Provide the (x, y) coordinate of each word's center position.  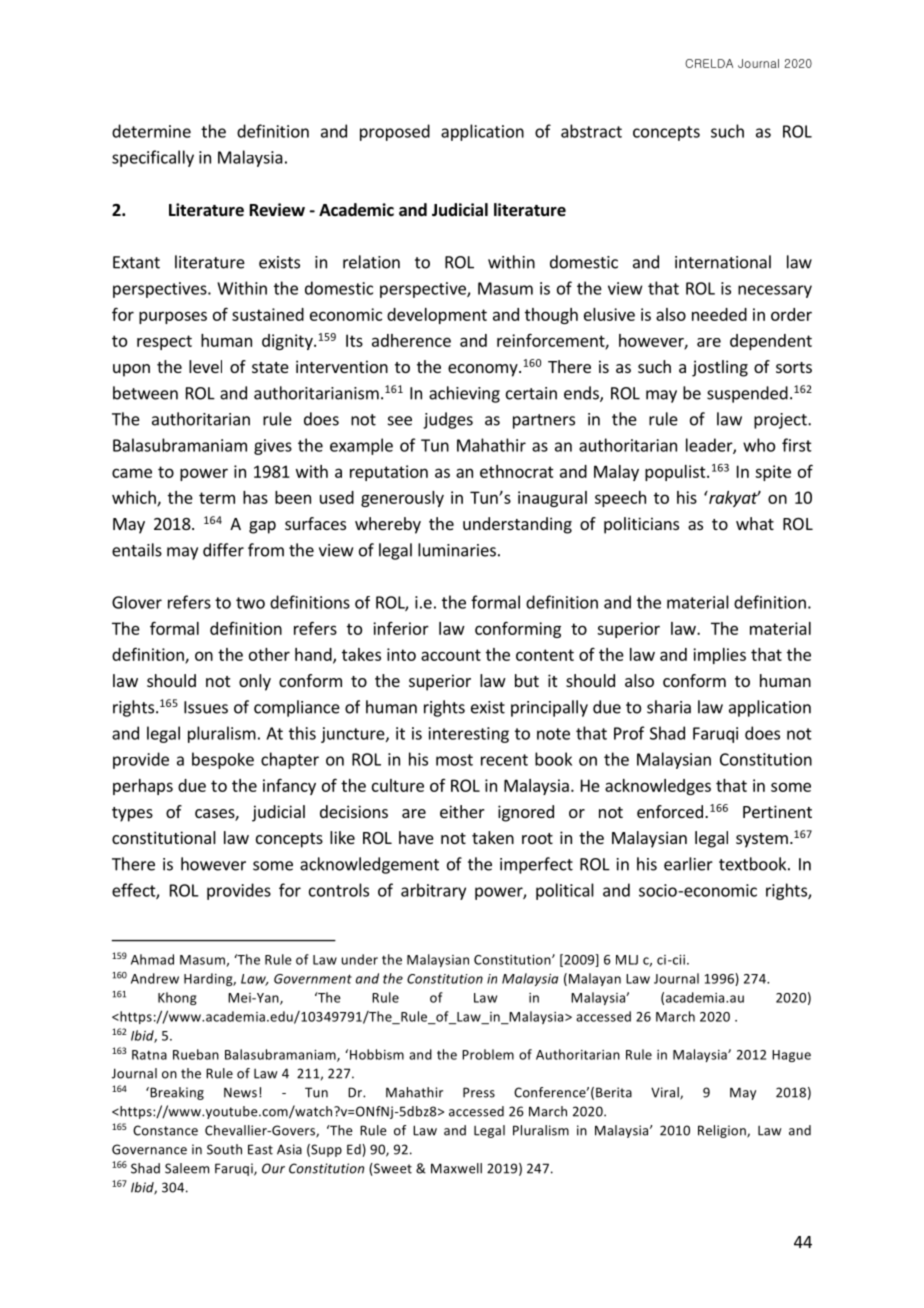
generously (402, 499)
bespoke (223, 760)
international (723, 262)
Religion (723, 1131)
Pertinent (777, 811)
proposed (395, 132)
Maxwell (456, 1168)
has (255, 497)
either (462, 811)
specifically (153, 158)
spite (773, 473)
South (224, 1149)
